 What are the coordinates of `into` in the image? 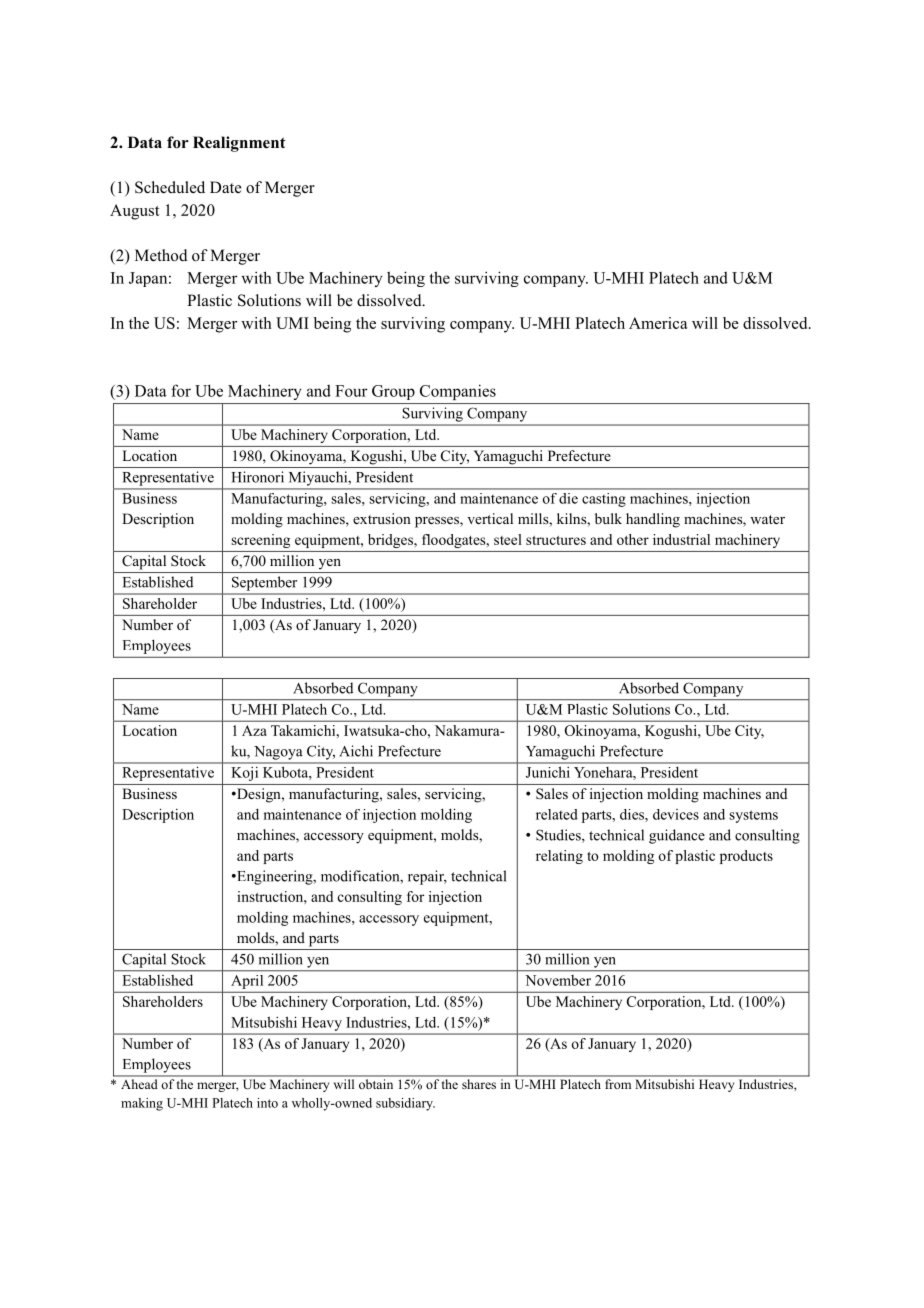 It's located at (267, 1103).
